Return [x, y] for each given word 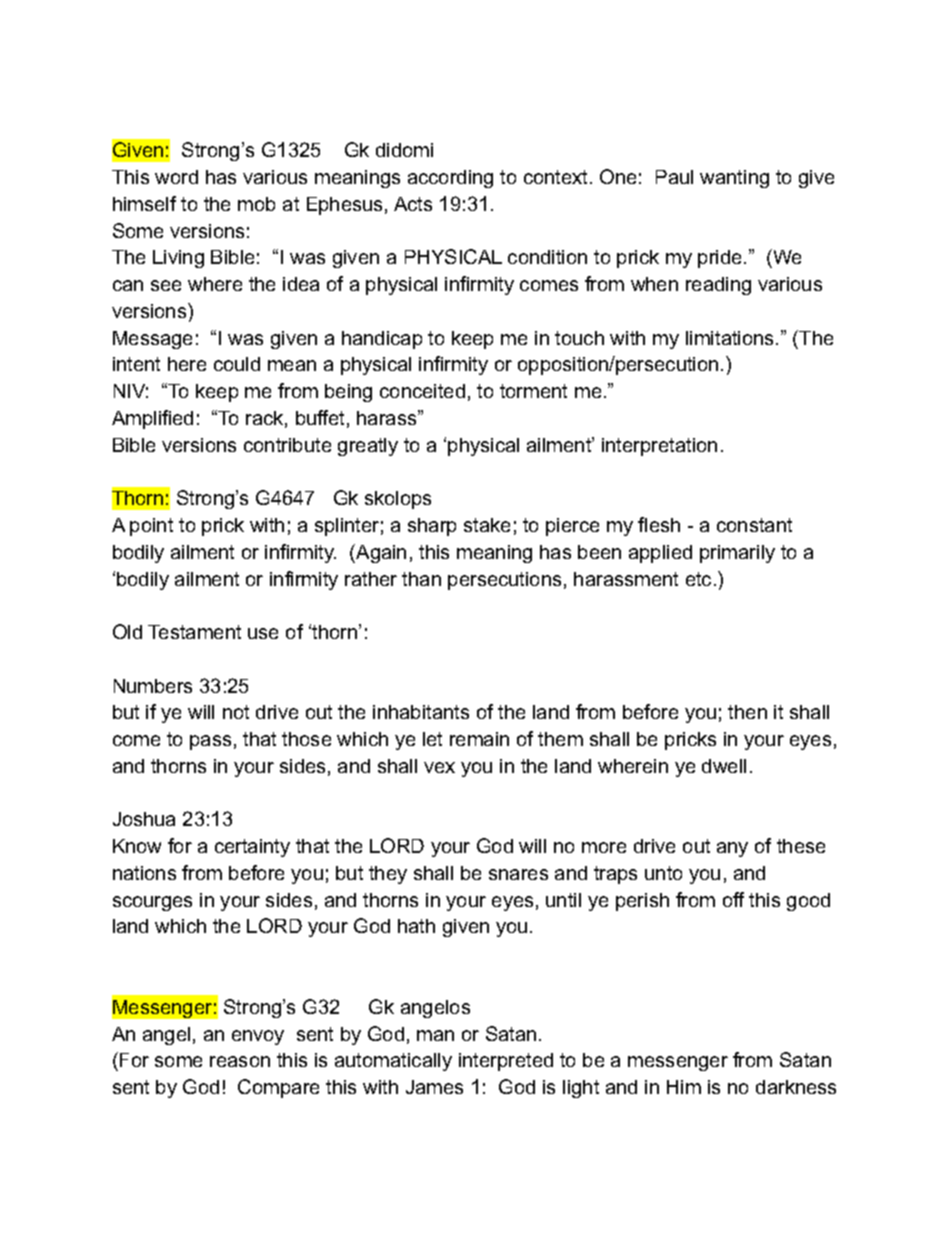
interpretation [659, 447]
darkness [796, 1087]
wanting [734, 179]
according [450, 179]
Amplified [152, 419]
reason [240, 1061]
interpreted [506, 1062]
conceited [422, 391]
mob [256, 204]
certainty [252, 848]
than [421, 579]
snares [518, 874]
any [732, 849]
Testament [194, 632]
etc [698, 579]
